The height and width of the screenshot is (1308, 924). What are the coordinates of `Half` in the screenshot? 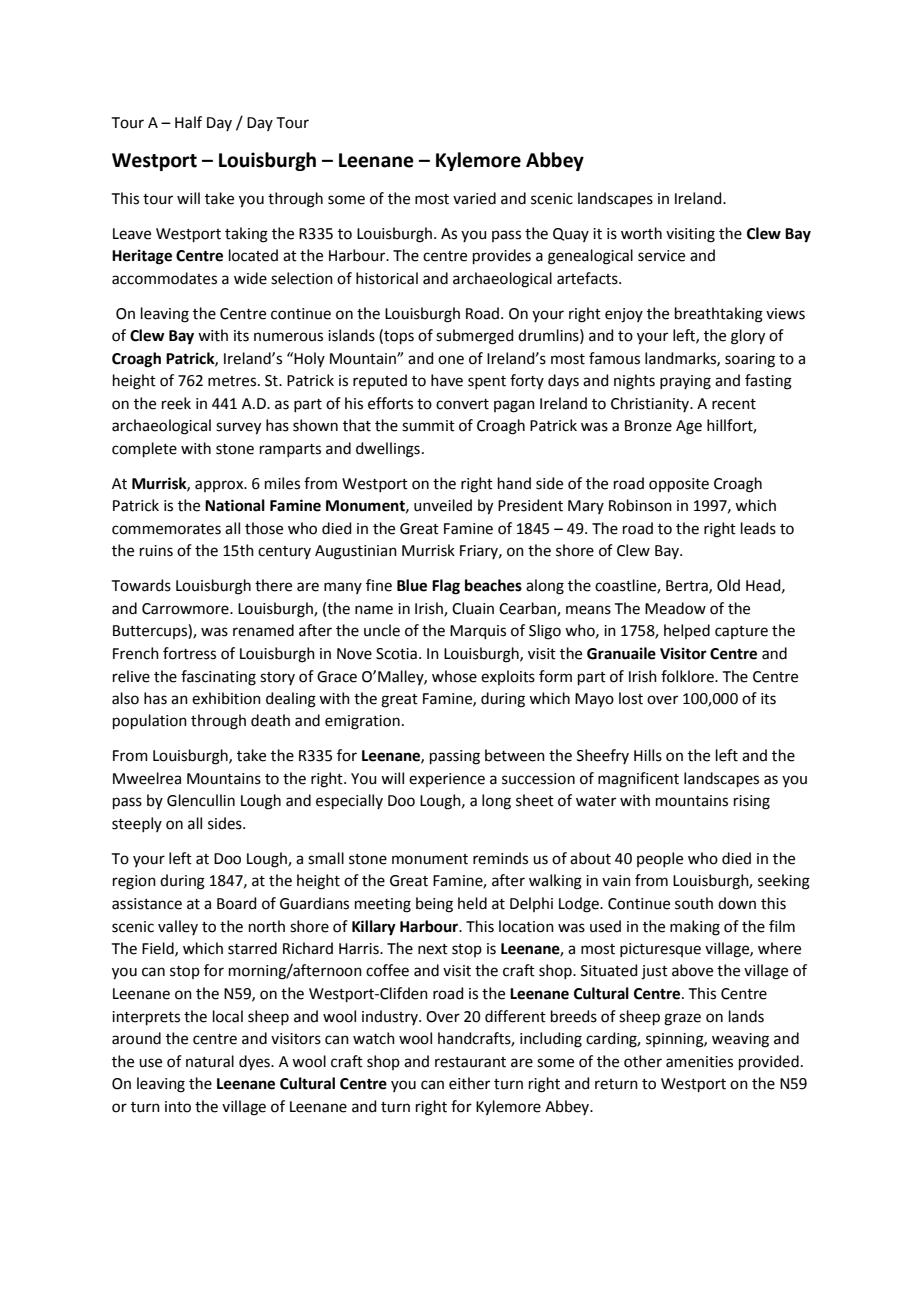 It's located at (188, 122).
